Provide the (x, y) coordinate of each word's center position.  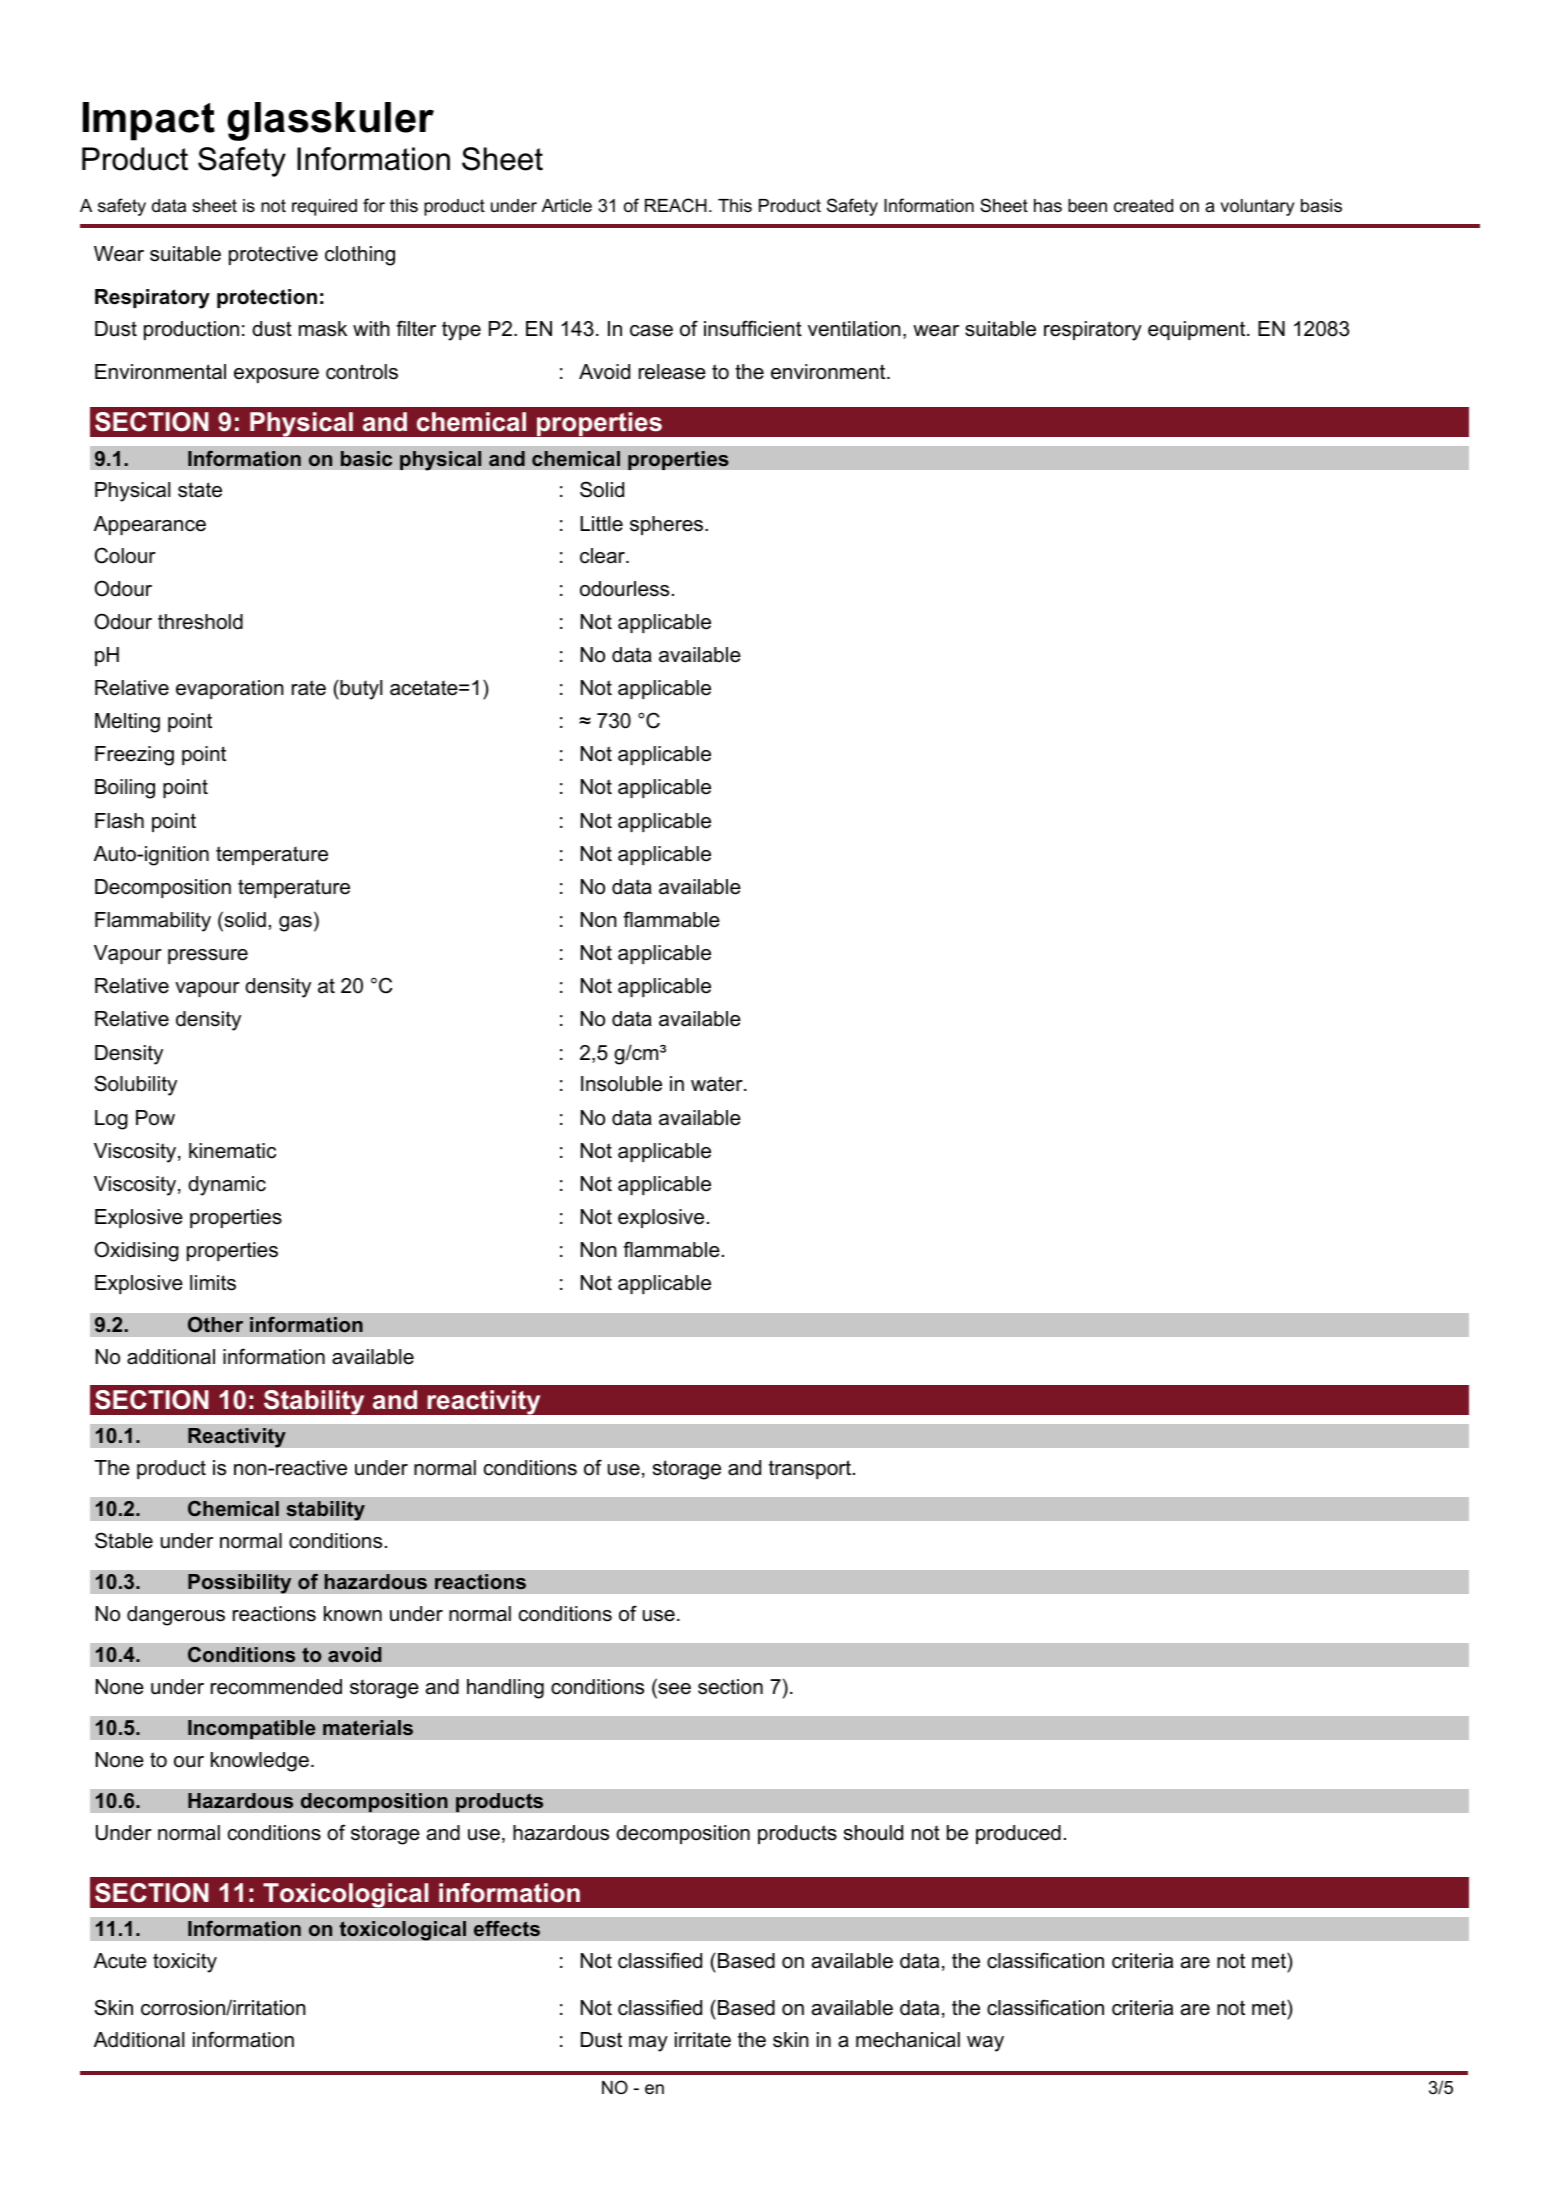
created (1143, 206)
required (324, 207)
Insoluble (621, 1084)
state (200, 490)
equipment (1198, 330)
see (674, 1689)
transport (811, 1469)
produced (1018, 1834)
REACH (676, 205)
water (718, 1084)
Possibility (240, 1584)
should (873, 1833)
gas (295, 924)
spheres (668, 525)
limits (213, 1283)
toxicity (185, 1963)
